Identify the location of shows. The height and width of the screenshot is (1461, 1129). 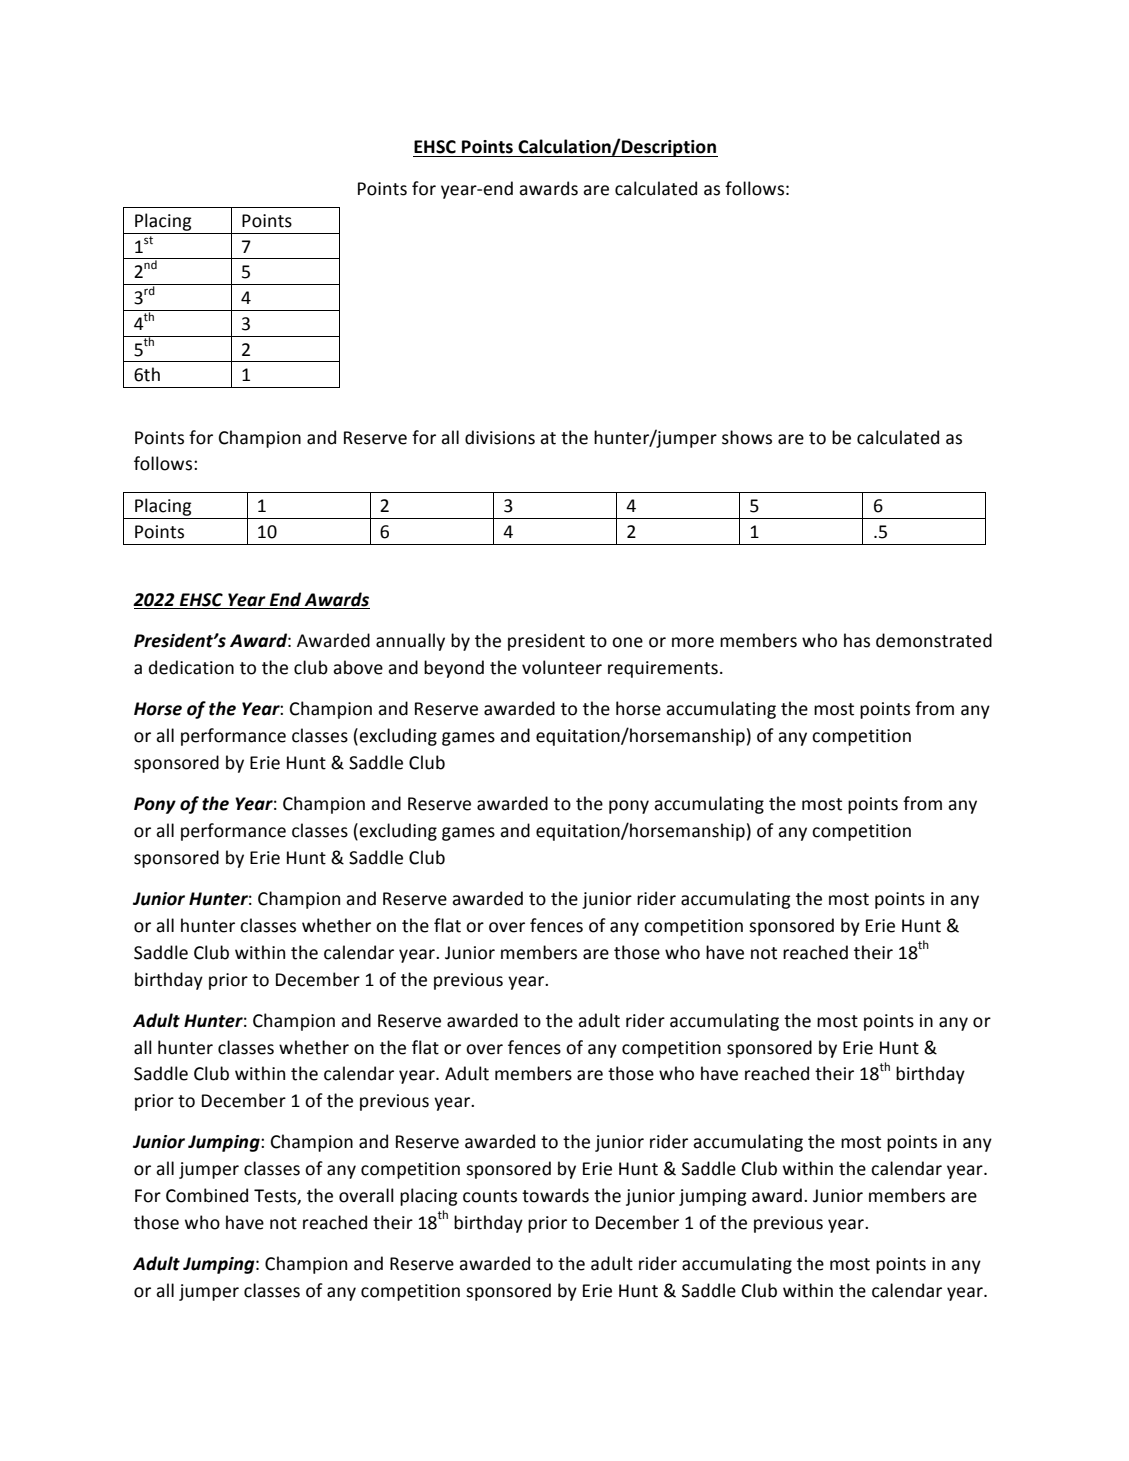
(747, 437).
